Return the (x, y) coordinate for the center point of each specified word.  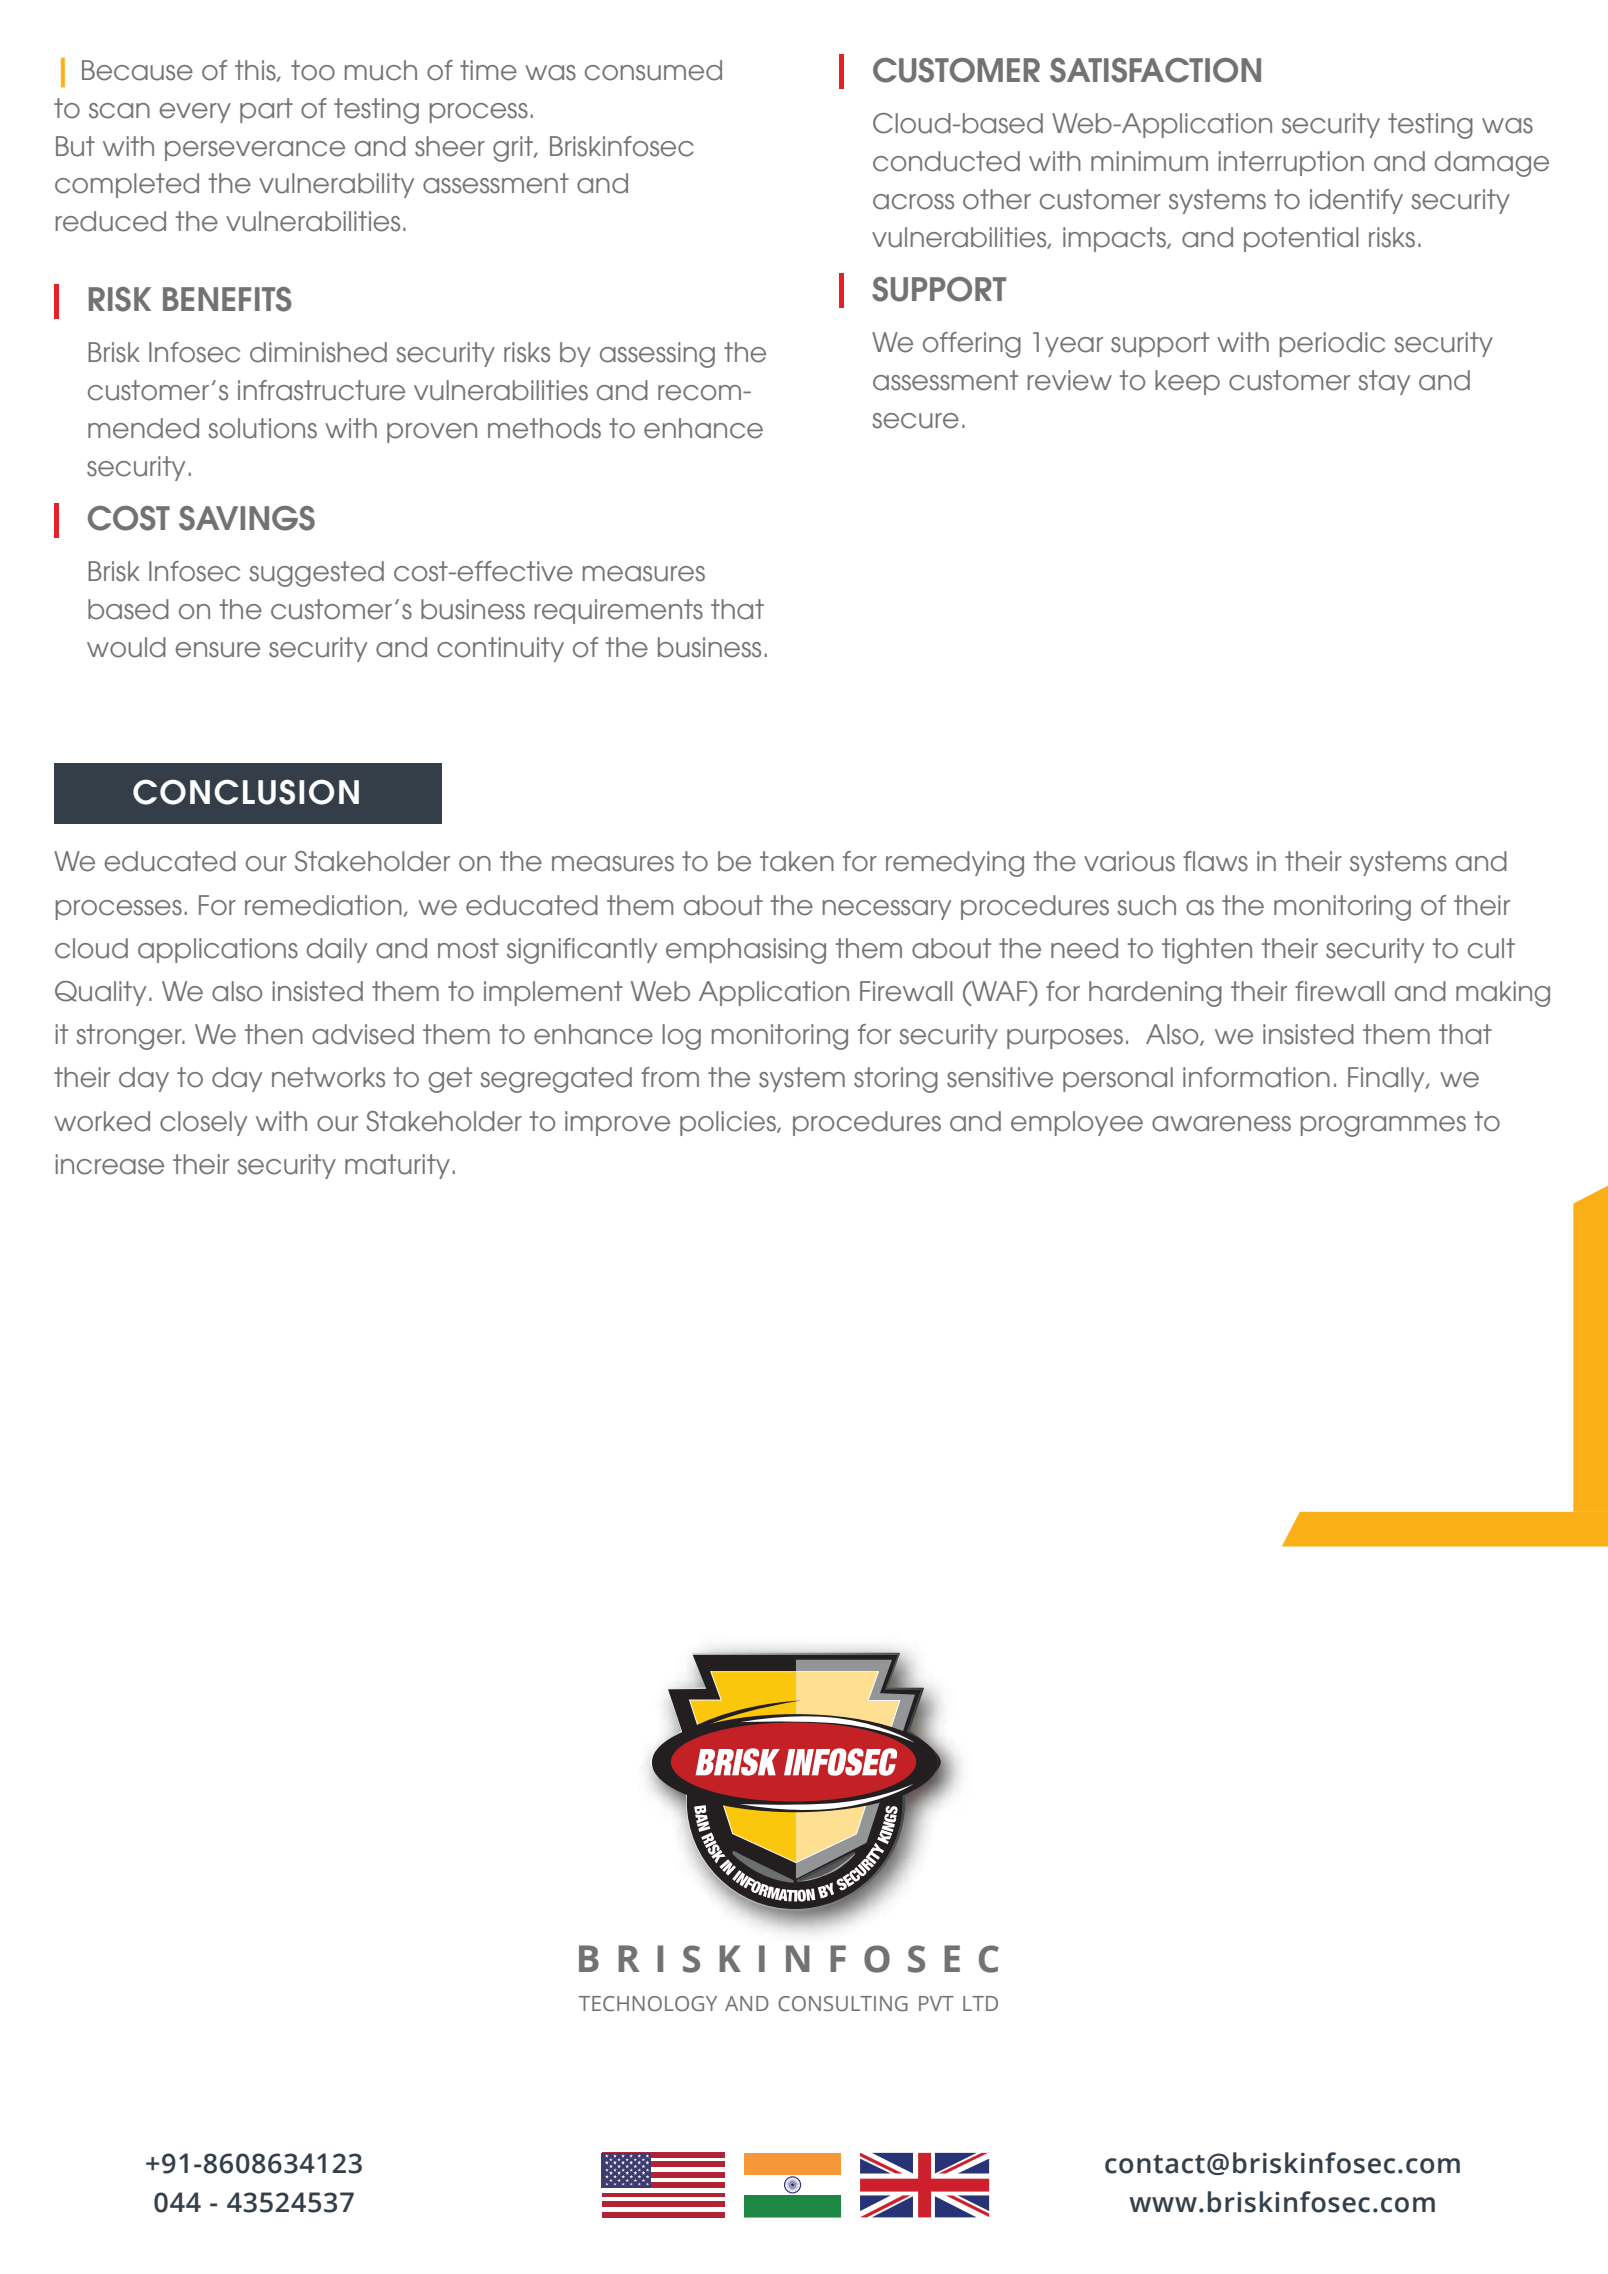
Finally (1387, 1079)
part (266, 110)
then (274, 1034)
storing (896, 1080)
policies (729, 1123)
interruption (1291, 163)
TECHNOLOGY (648, 2004)
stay (1384, 382)
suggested (316, 574)
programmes (1383, 1126)
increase (110, 1164)
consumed (653, 70)
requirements (619, 611)
